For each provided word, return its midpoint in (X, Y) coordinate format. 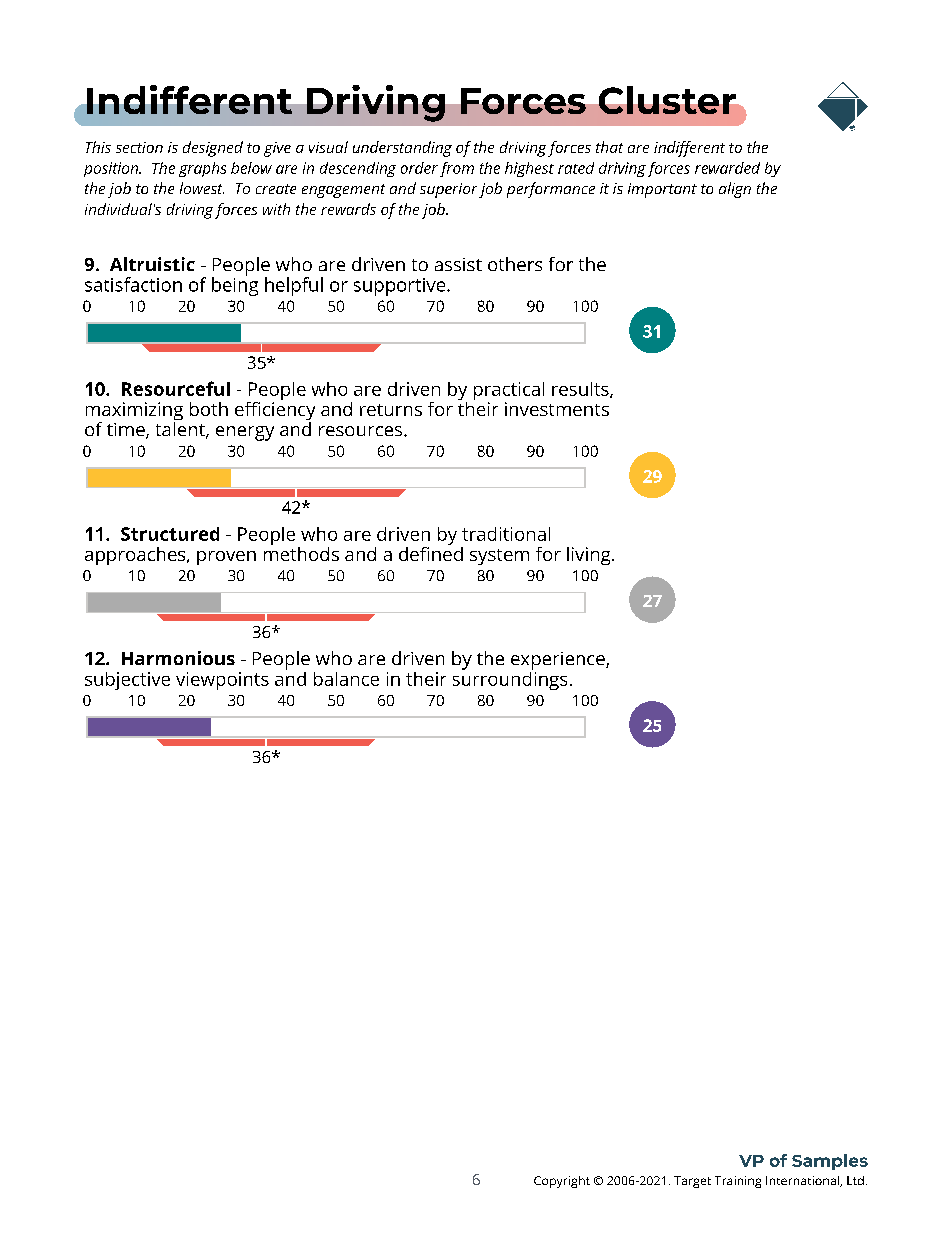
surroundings (510, 679)
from (457, 169)
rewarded (727, 168)
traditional (506, 534)
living (590, 556)
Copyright (562, 1182)
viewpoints (222, 681)
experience (559, 661)
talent (181, 429)
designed (213, 149)
